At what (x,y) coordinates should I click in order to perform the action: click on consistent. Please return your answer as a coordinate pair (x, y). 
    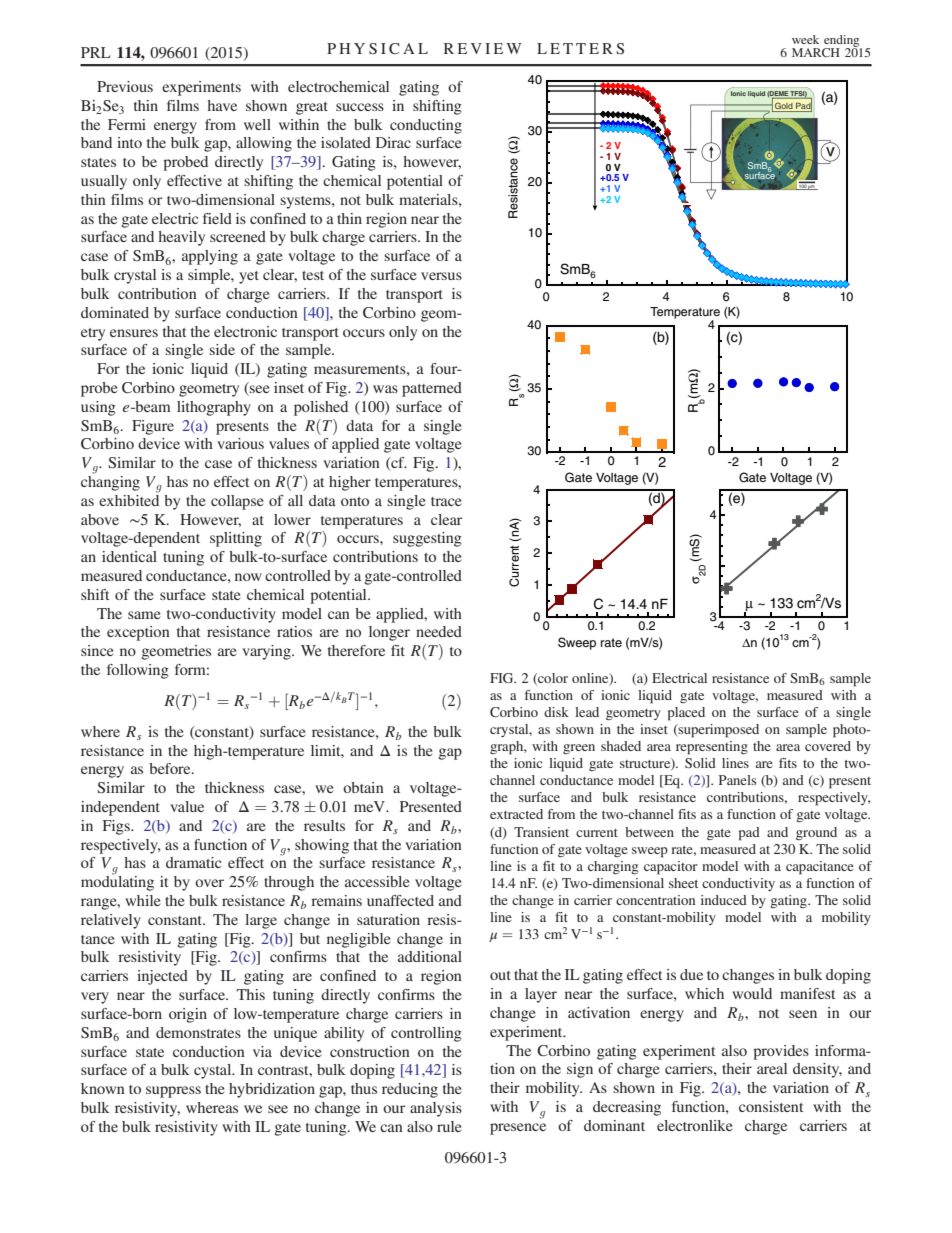
    Looking at the image, I should click on (771, 1106).
